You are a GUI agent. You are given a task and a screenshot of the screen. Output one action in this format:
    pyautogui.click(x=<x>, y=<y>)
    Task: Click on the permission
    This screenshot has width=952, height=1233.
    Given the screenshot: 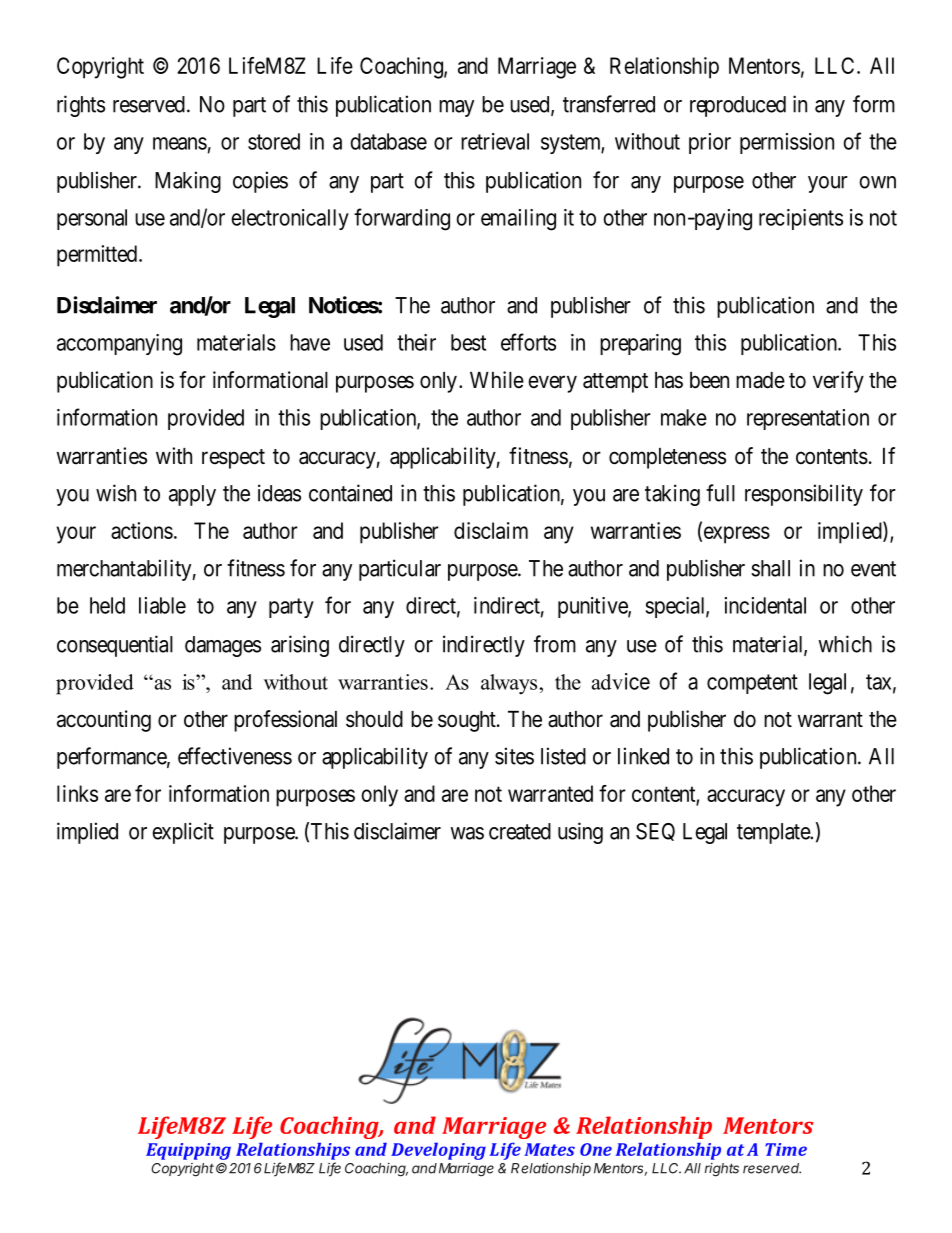 What is the action you would take?
    pyautogui.click(x=787, y=143)
